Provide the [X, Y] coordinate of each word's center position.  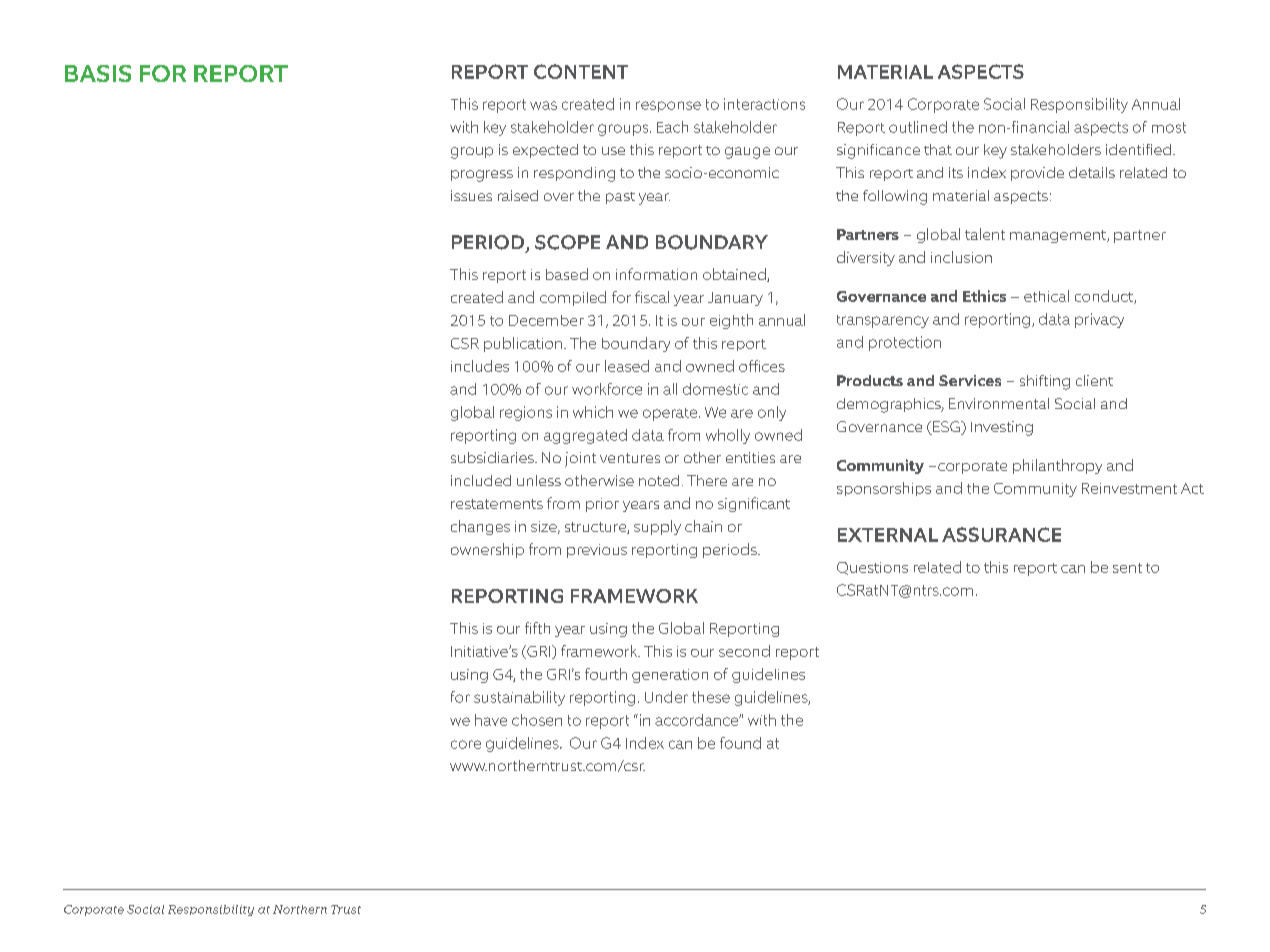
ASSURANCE [1001, 534]
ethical [1046, 296]
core [466, 744]
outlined [918, 127]
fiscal [652, 297]
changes [480, 527]
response [668, 106]
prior [602, 505]
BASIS [98, 73]
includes [480, 366]
